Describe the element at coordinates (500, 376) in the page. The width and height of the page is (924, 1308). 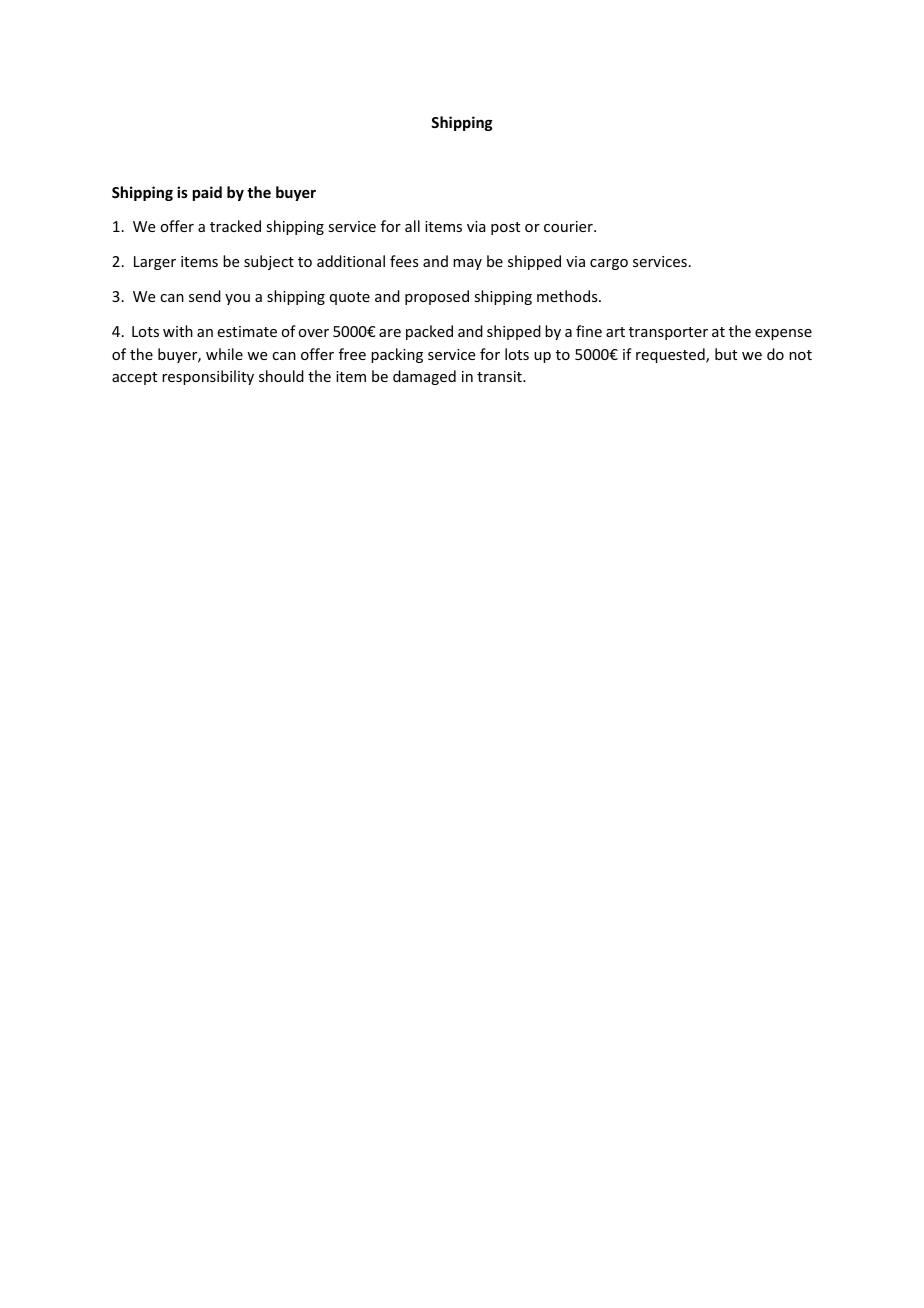
I see `transit` at that location.
